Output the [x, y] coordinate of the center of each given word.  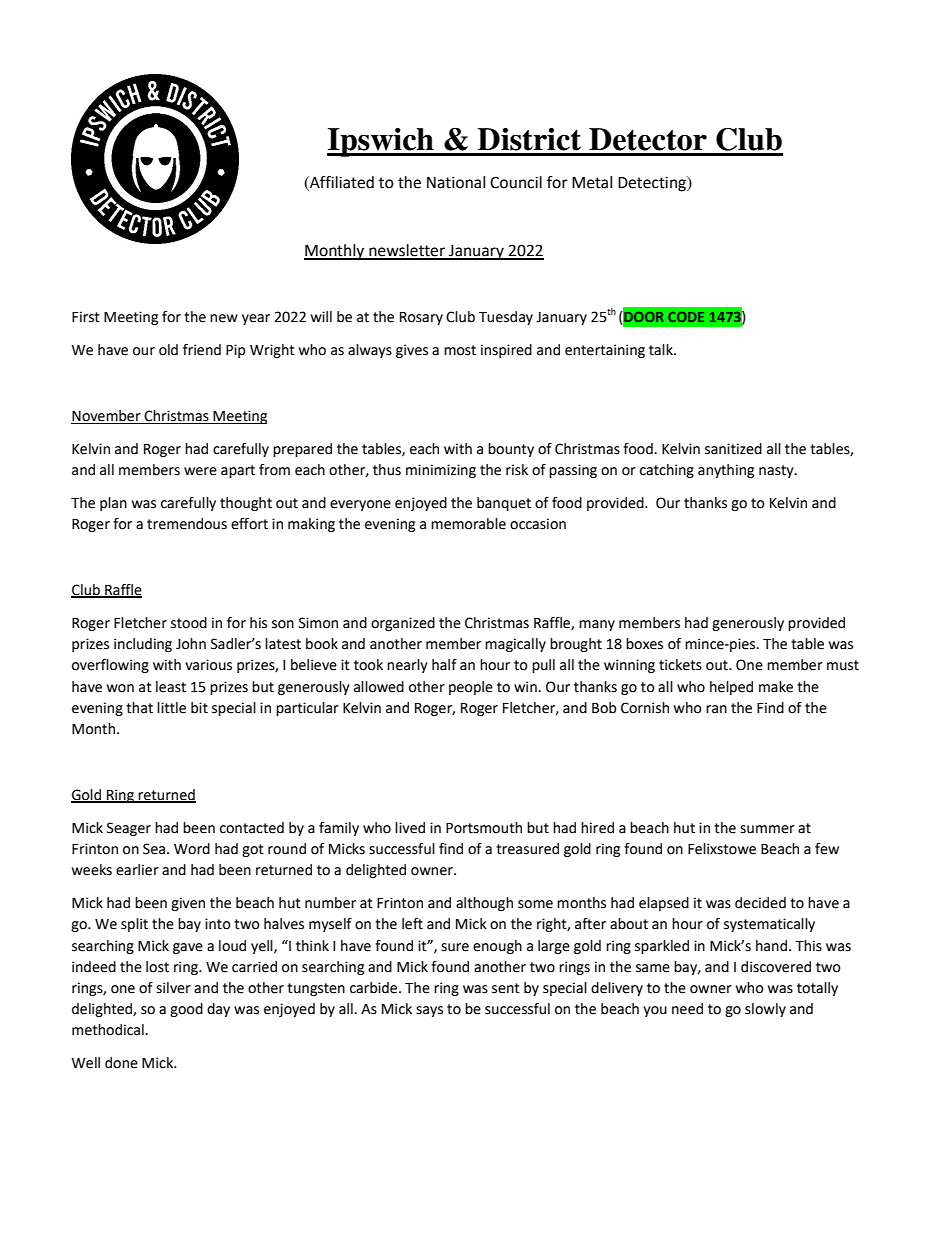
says [429, 1011]
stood [189, 623]
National [456, 182]
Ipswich [381, 142]
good [186, 1010]
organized [403, 624]
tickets [680, 665]
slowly [765, 1010]
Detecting [653, 184]
